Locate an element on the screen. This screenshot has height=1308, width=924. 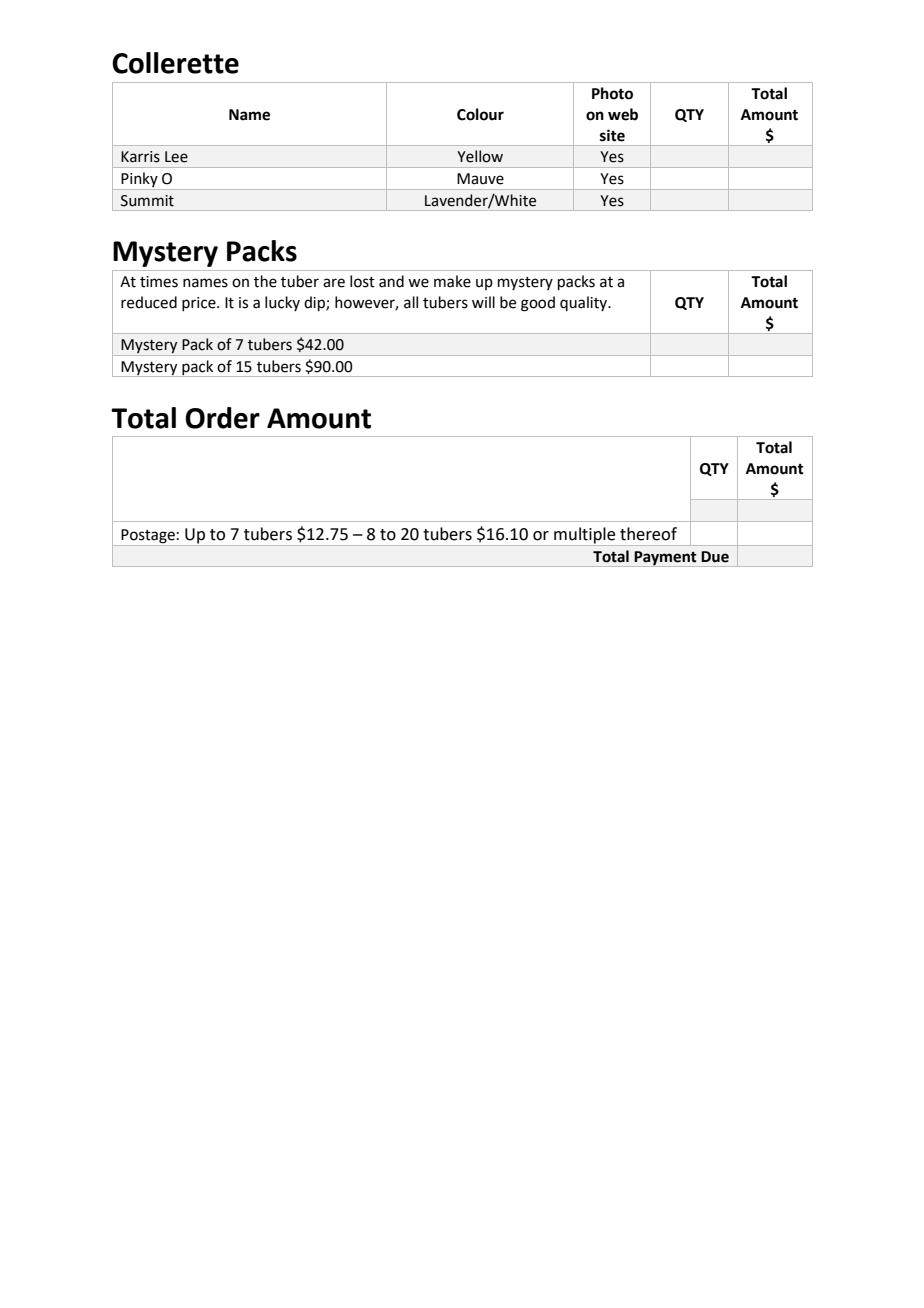
thereof is located at coordinates (648, 534).
